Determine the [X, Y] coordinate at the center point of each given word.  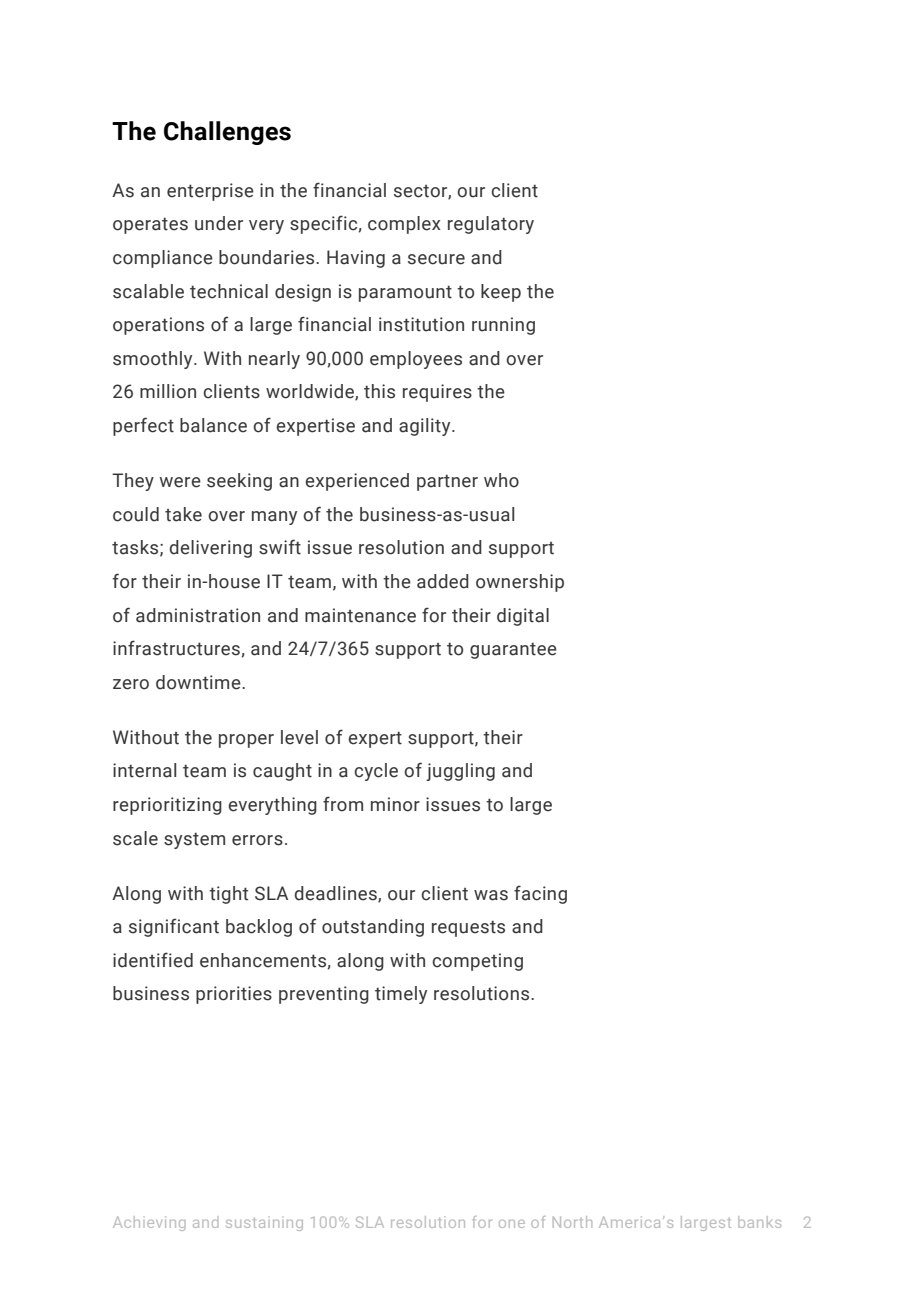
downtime [199, 682]
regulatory [491, 225]
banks [759, 1222]
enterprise [210, 192]
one [512, 1224]
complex [404, 225]
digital [523, 617]
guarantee [513, 650]
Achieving [149, 1223]
